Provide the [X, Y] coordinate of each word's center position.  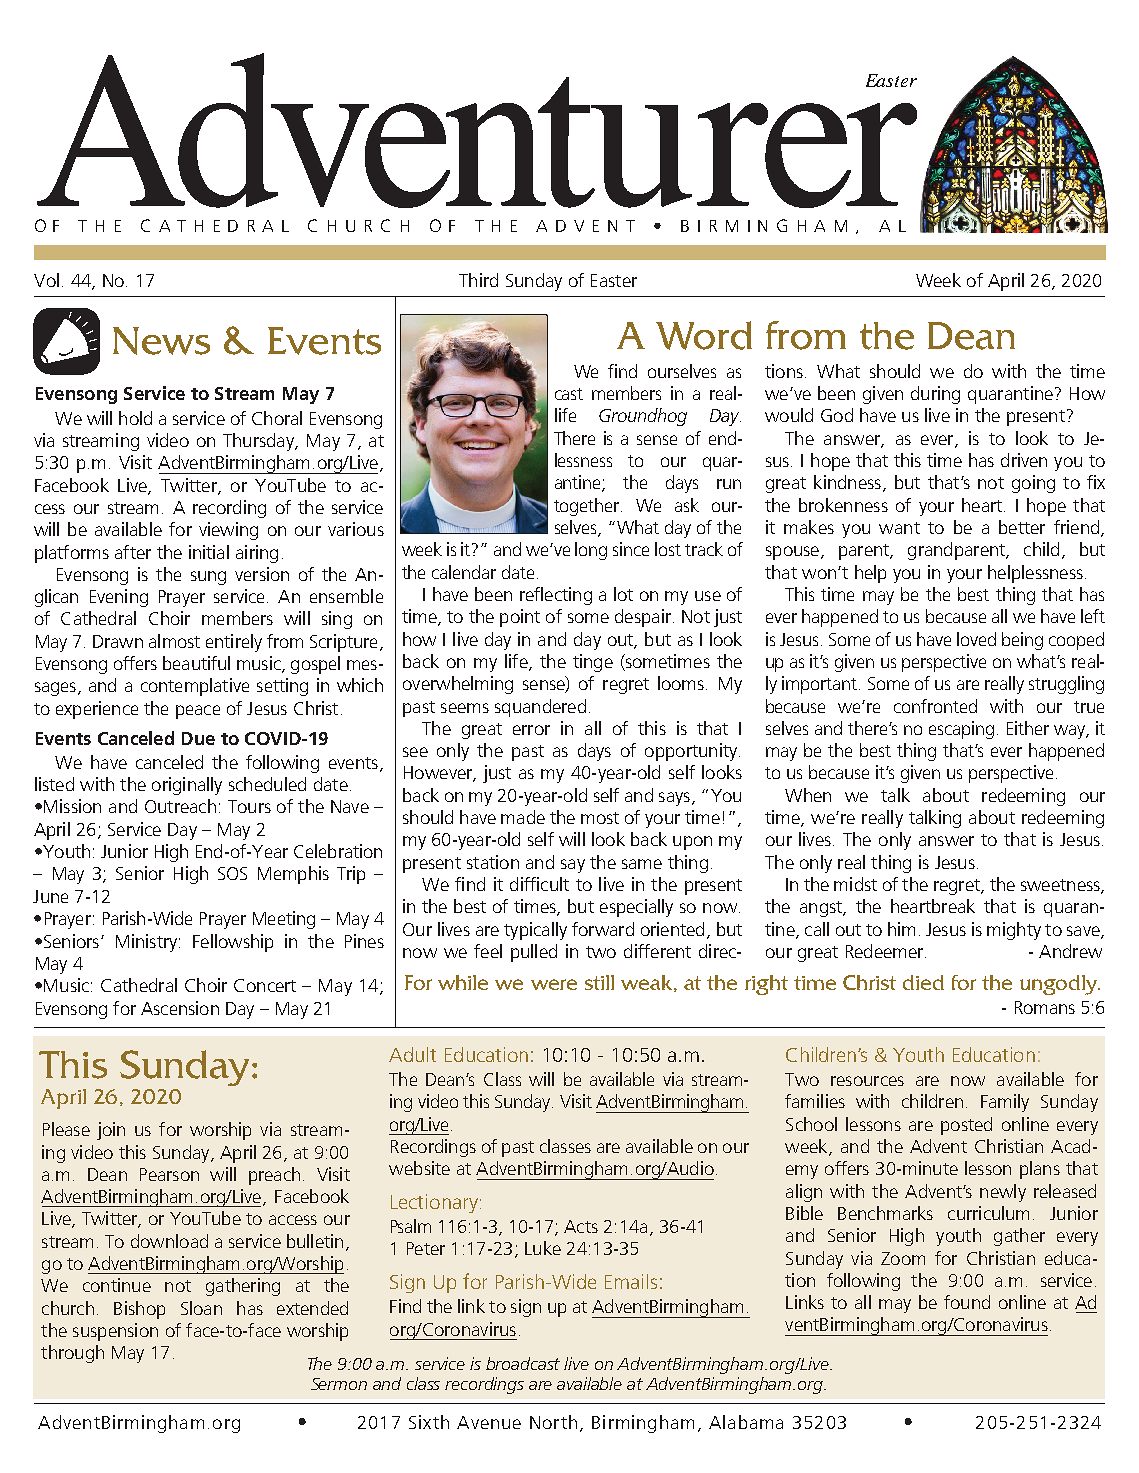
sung [208, 578]
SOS [232, 873]
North [553, 1422]
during [935, 395]
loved [976, 639]
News [161, 341]
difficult [539, 884]
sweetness [1061, 886]
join [111, 1131]
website [419, 1168]
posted [966, 1126]
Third [478, 280]
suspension [115, 1332]
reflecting [556, 596]
